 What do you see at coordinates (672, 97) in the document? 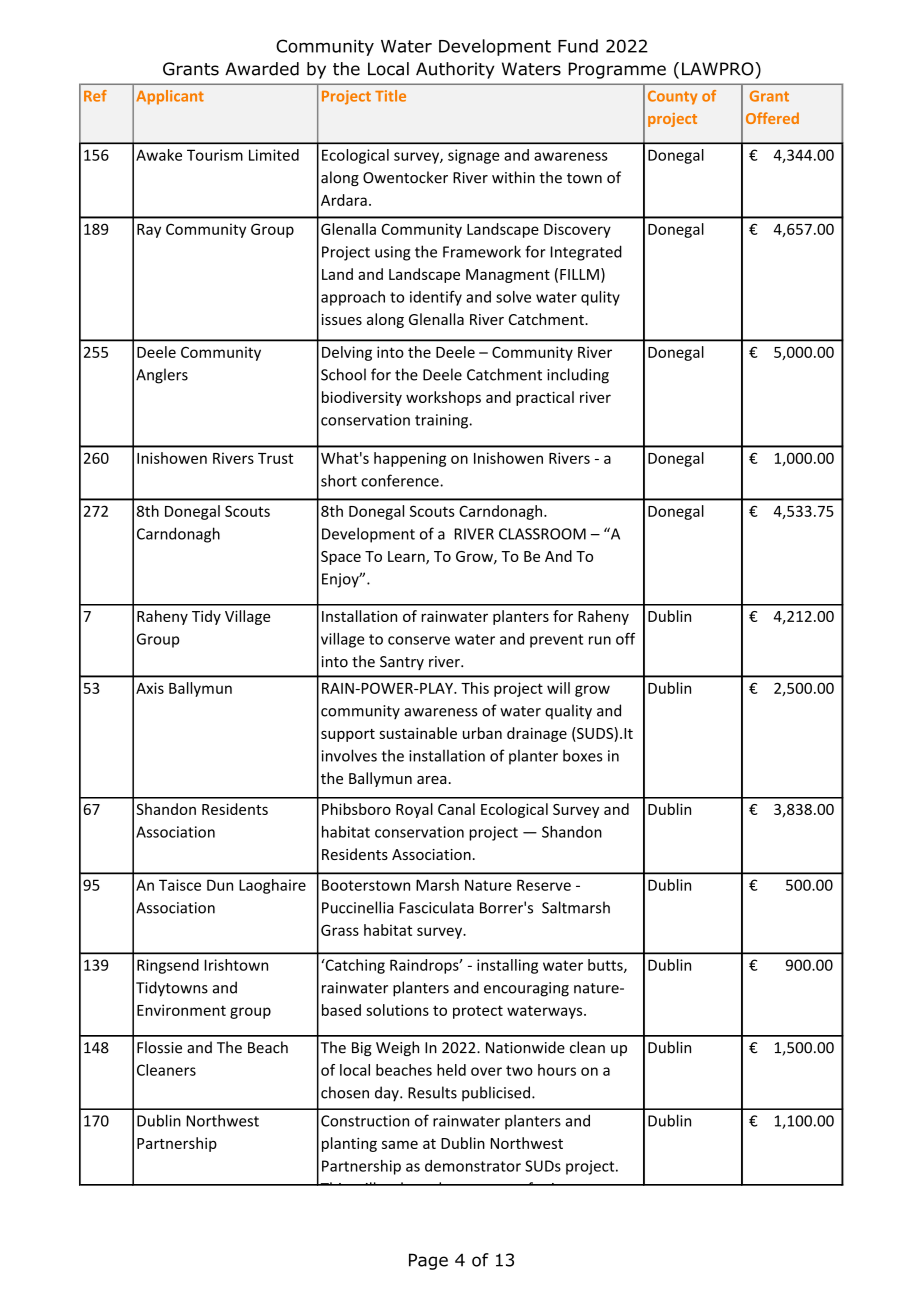
I see `County` at bounding box center [672, 97].
